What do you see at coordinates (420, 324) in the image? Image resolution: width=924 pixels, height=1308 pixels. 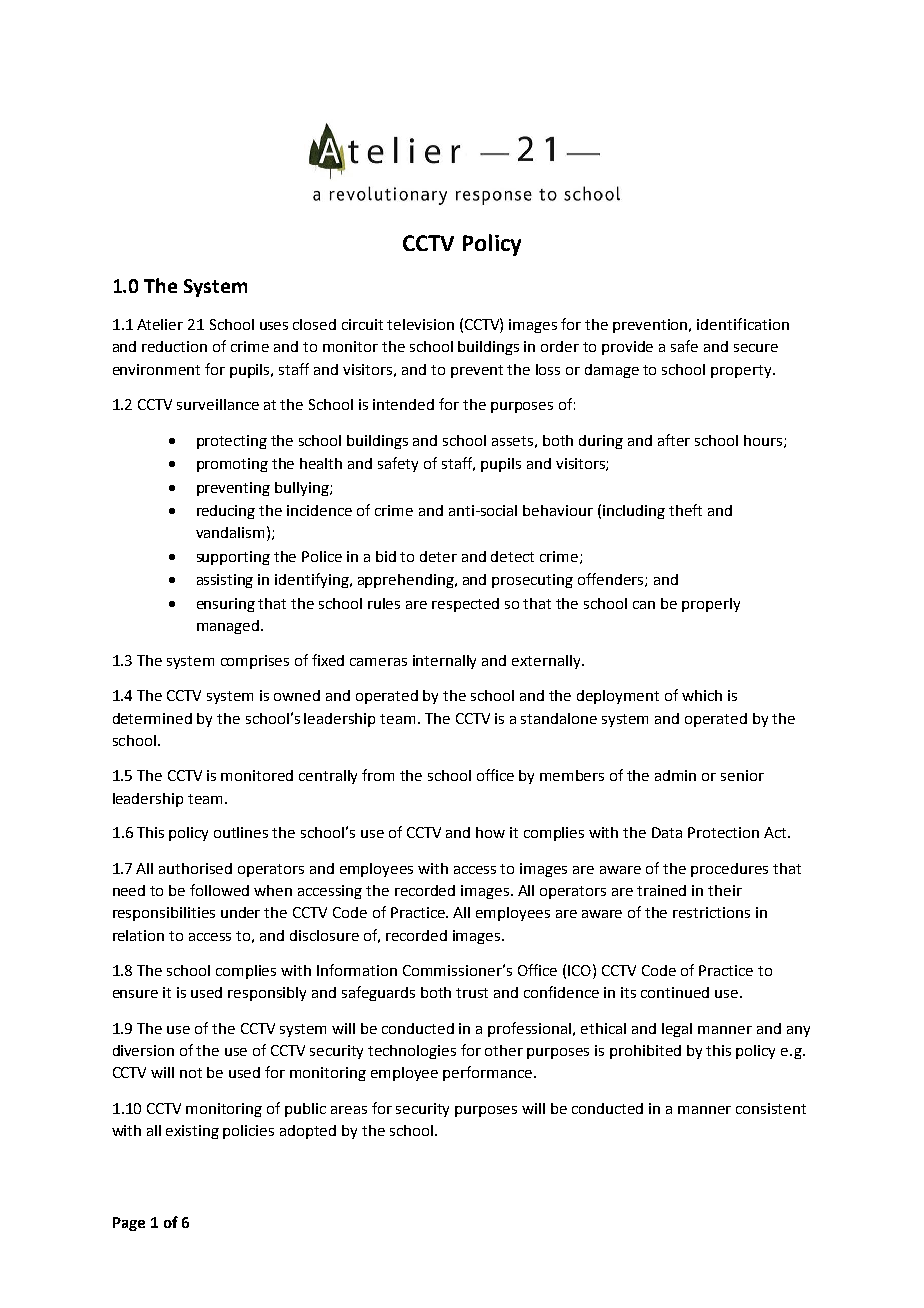 I see `television` at bounding box center [420, 324].
